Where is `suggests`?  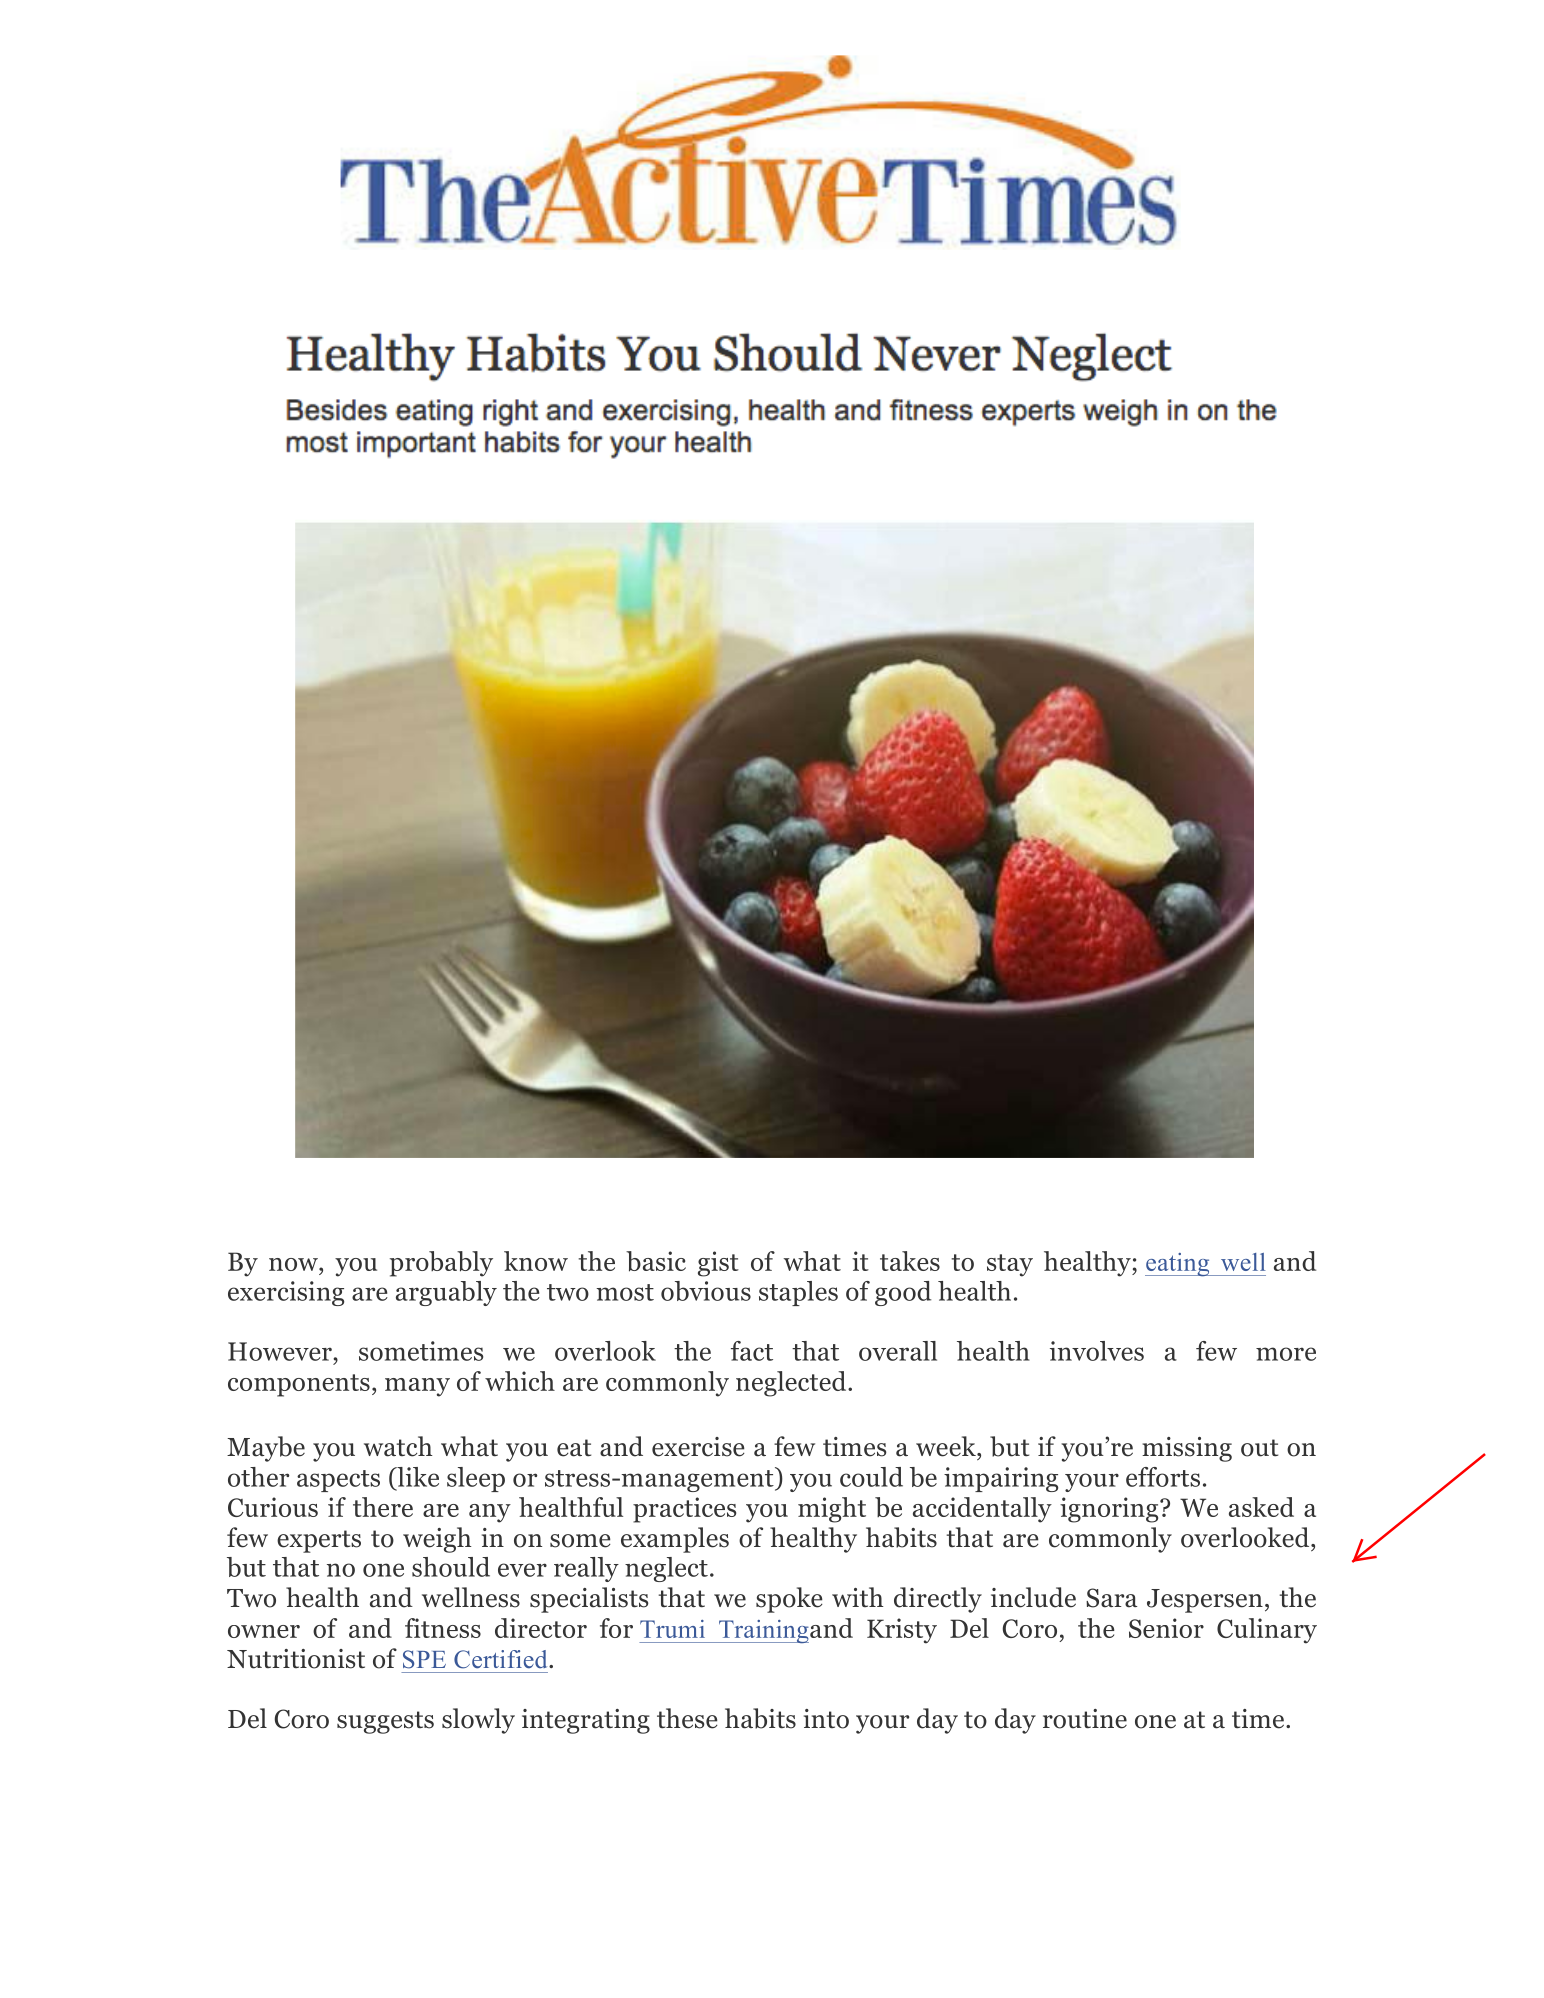 suggests is located at coordinates (385, 1722).
